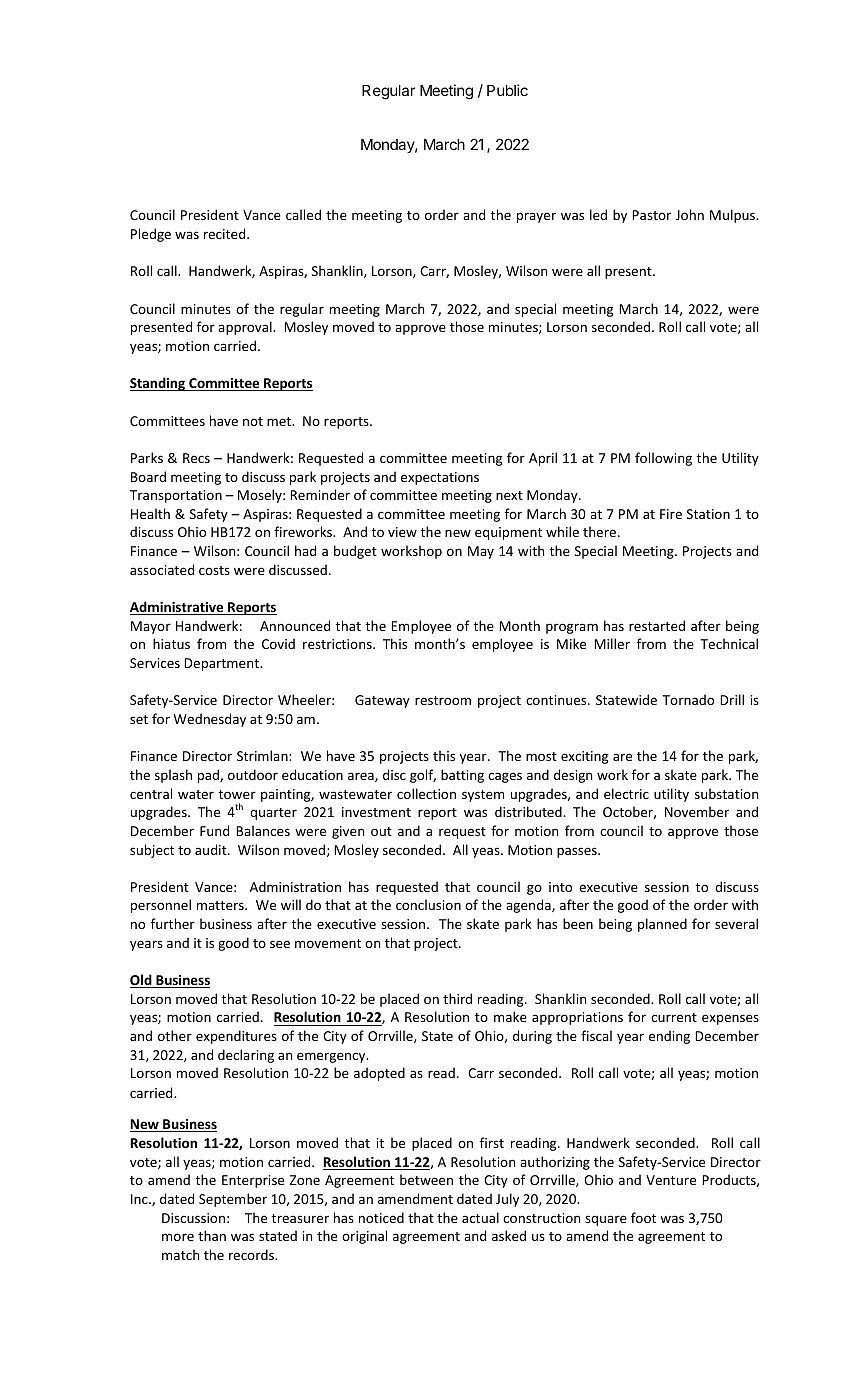 This screenshot has width=849, height=1400. I want to click on Pastor, so click(651, 215).
